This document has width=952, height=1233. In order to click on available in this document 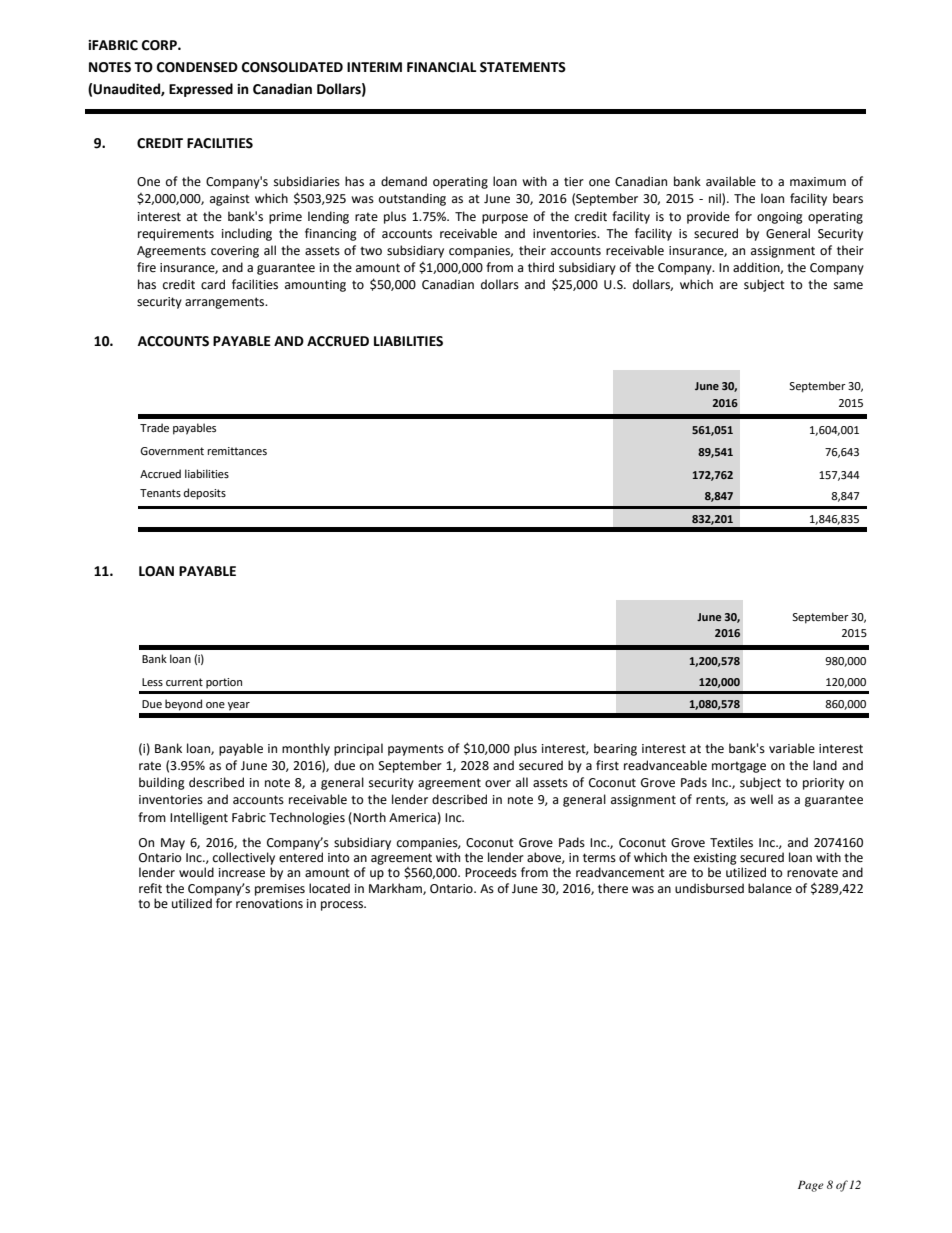, I will do `click(731, 181)`.
